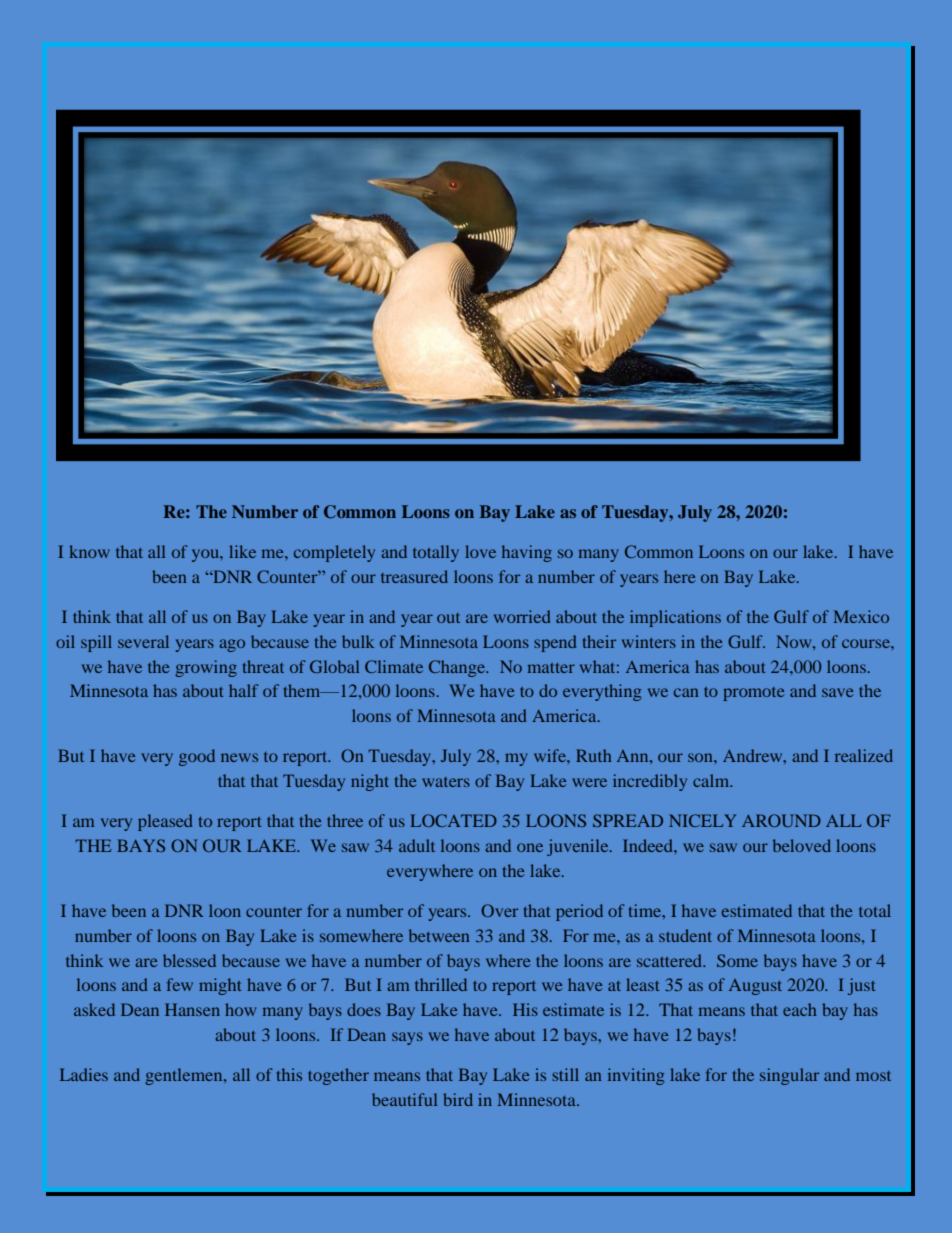 The image size is (952, 1233). I want to click on AROUND, so click(781, 820).
